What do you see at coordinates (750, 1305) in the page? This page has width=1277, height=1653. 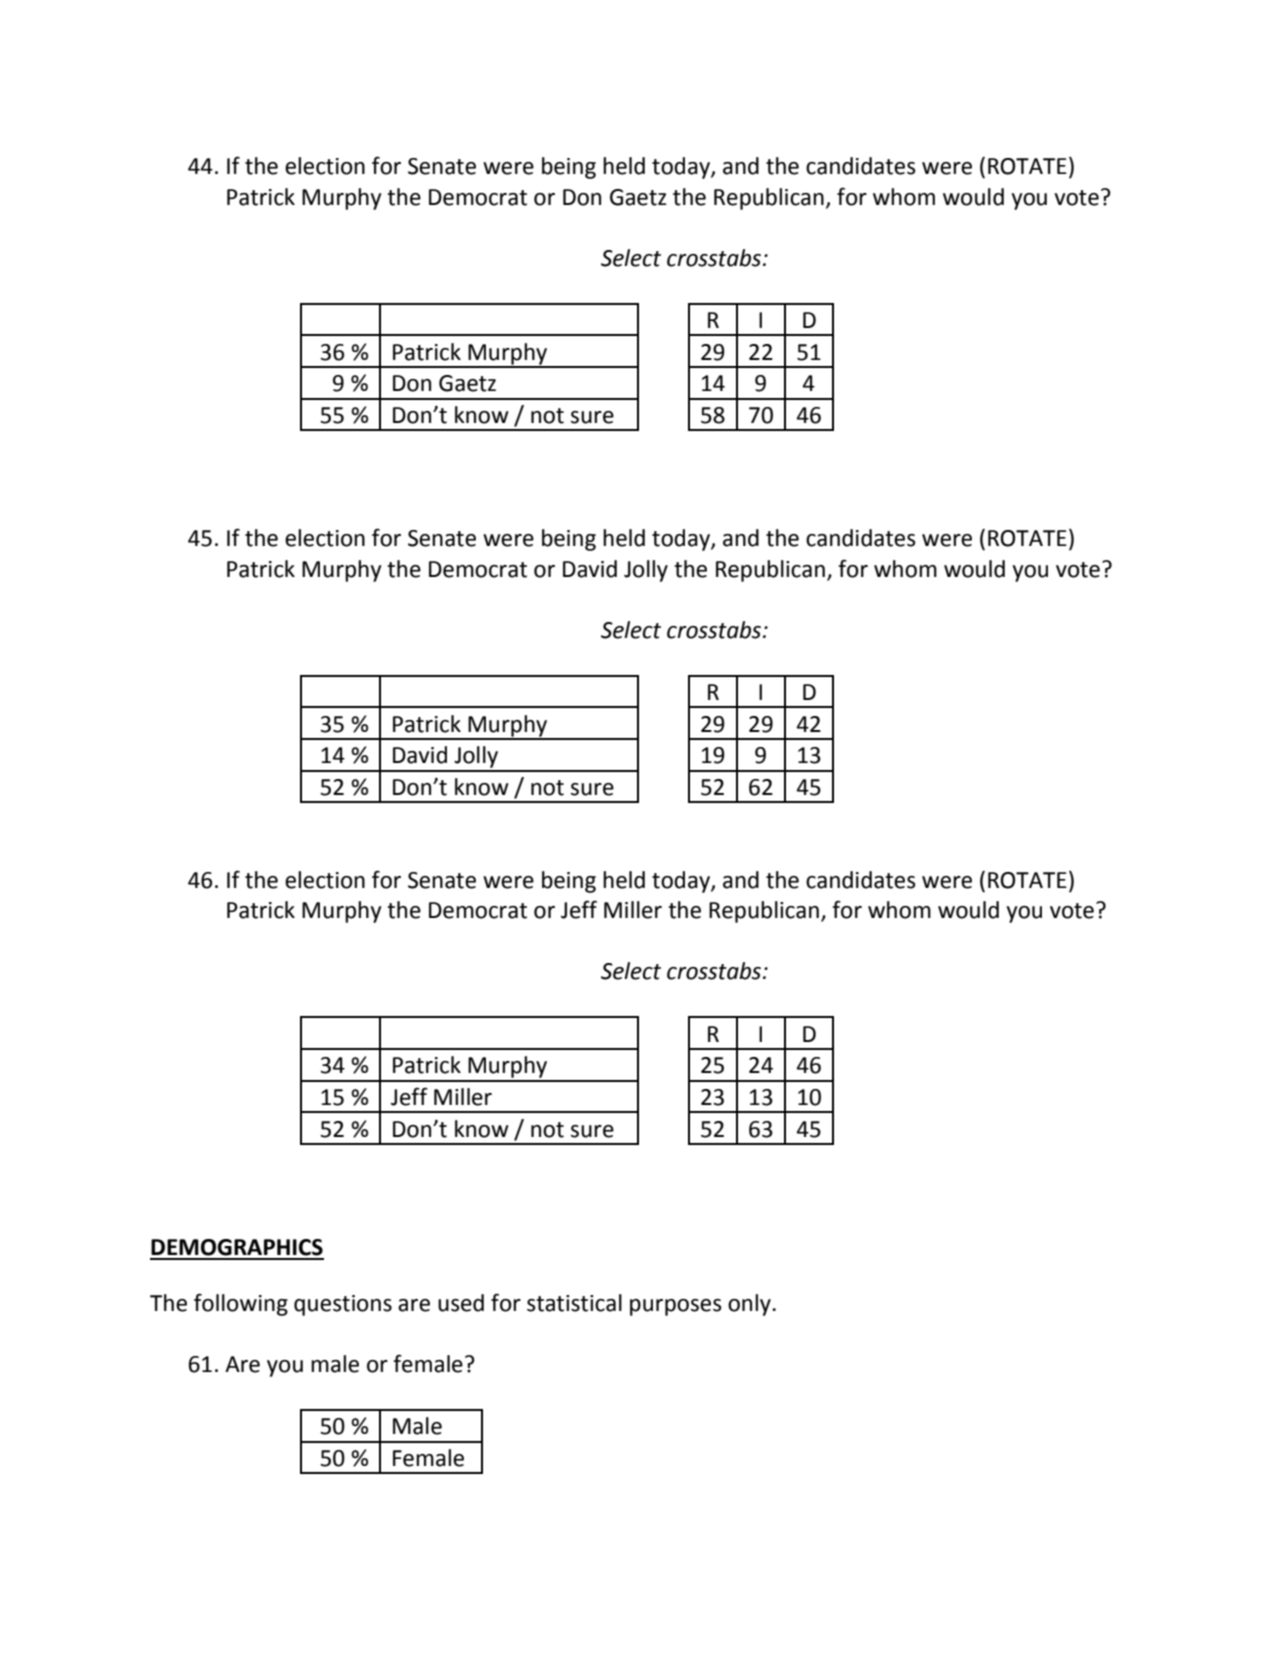 I see `only` at bounding box center [750, 1305].
